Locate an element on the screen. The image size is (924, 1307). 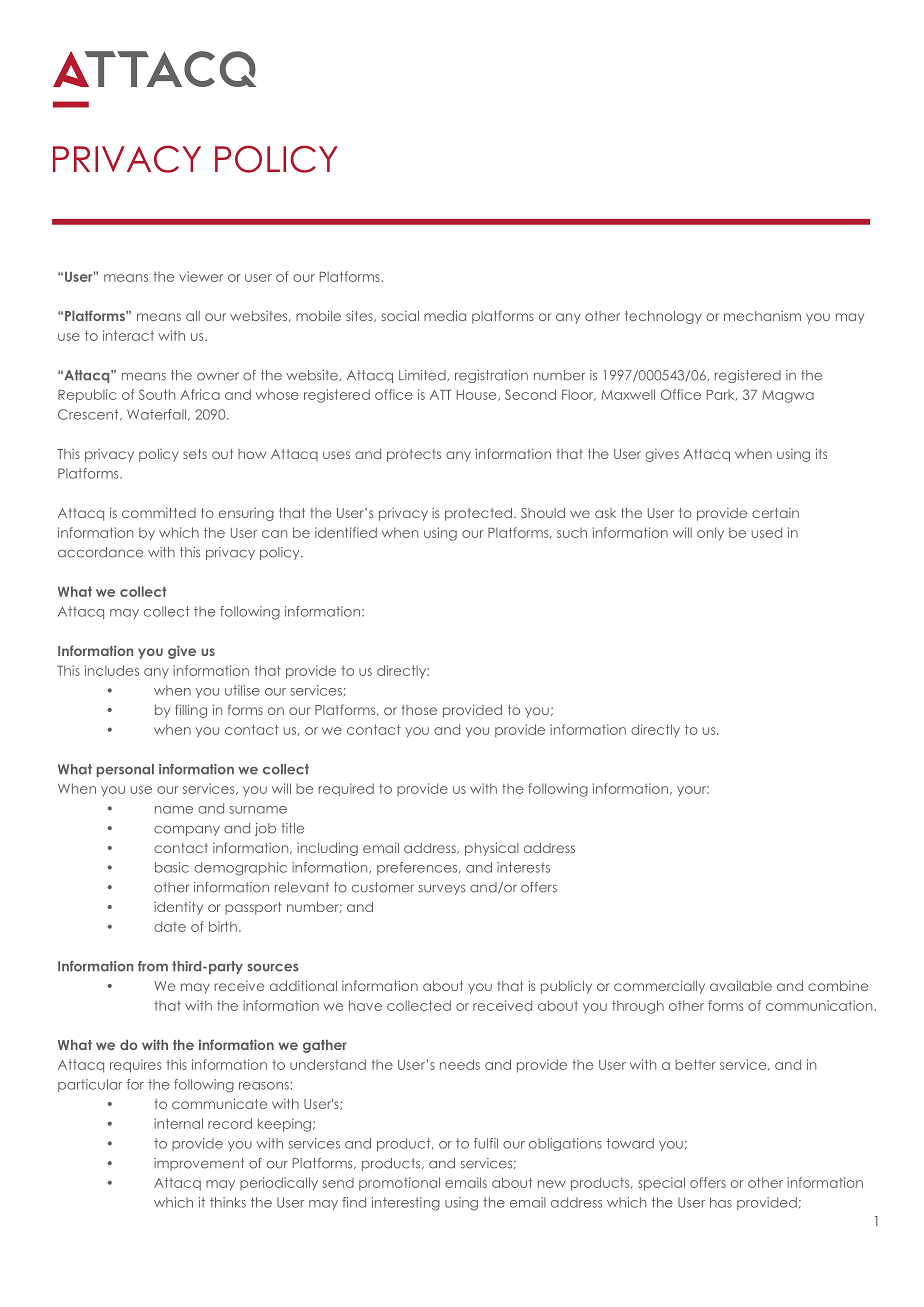
fulfil is located at coordinates (486, 1143).
